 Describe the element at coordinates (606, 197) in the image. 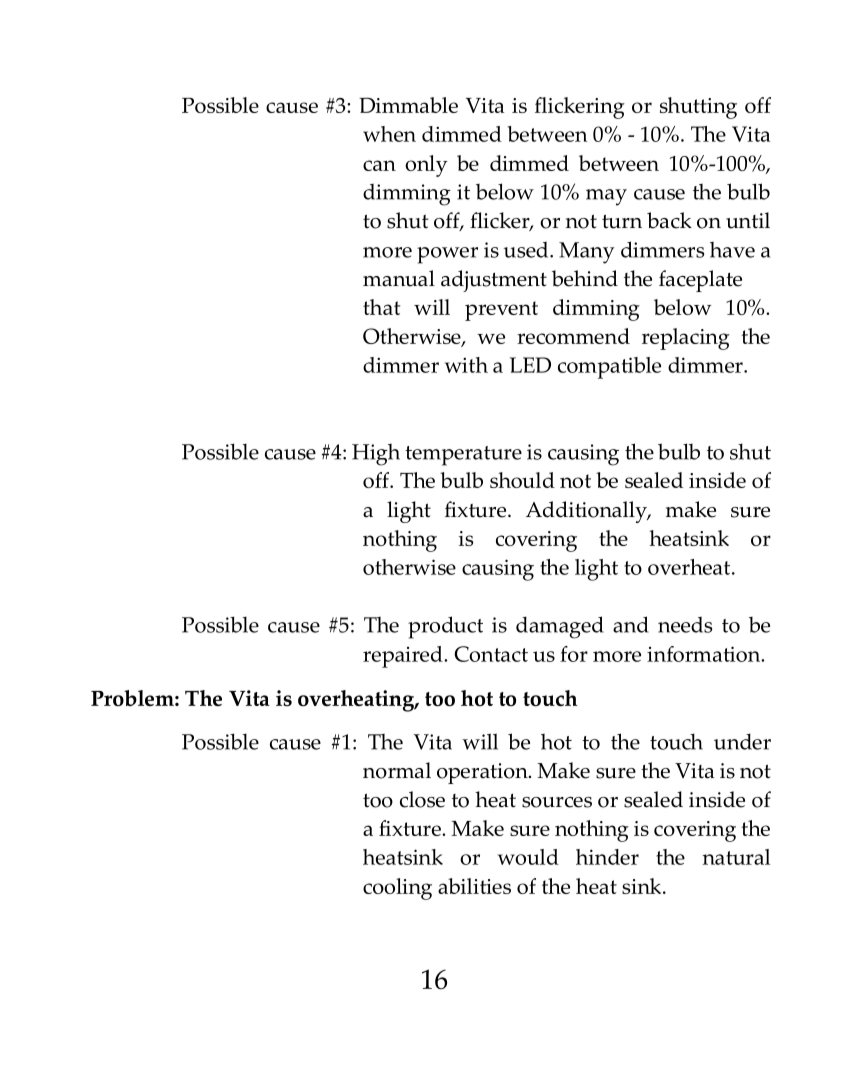

I see `may` at that location.
